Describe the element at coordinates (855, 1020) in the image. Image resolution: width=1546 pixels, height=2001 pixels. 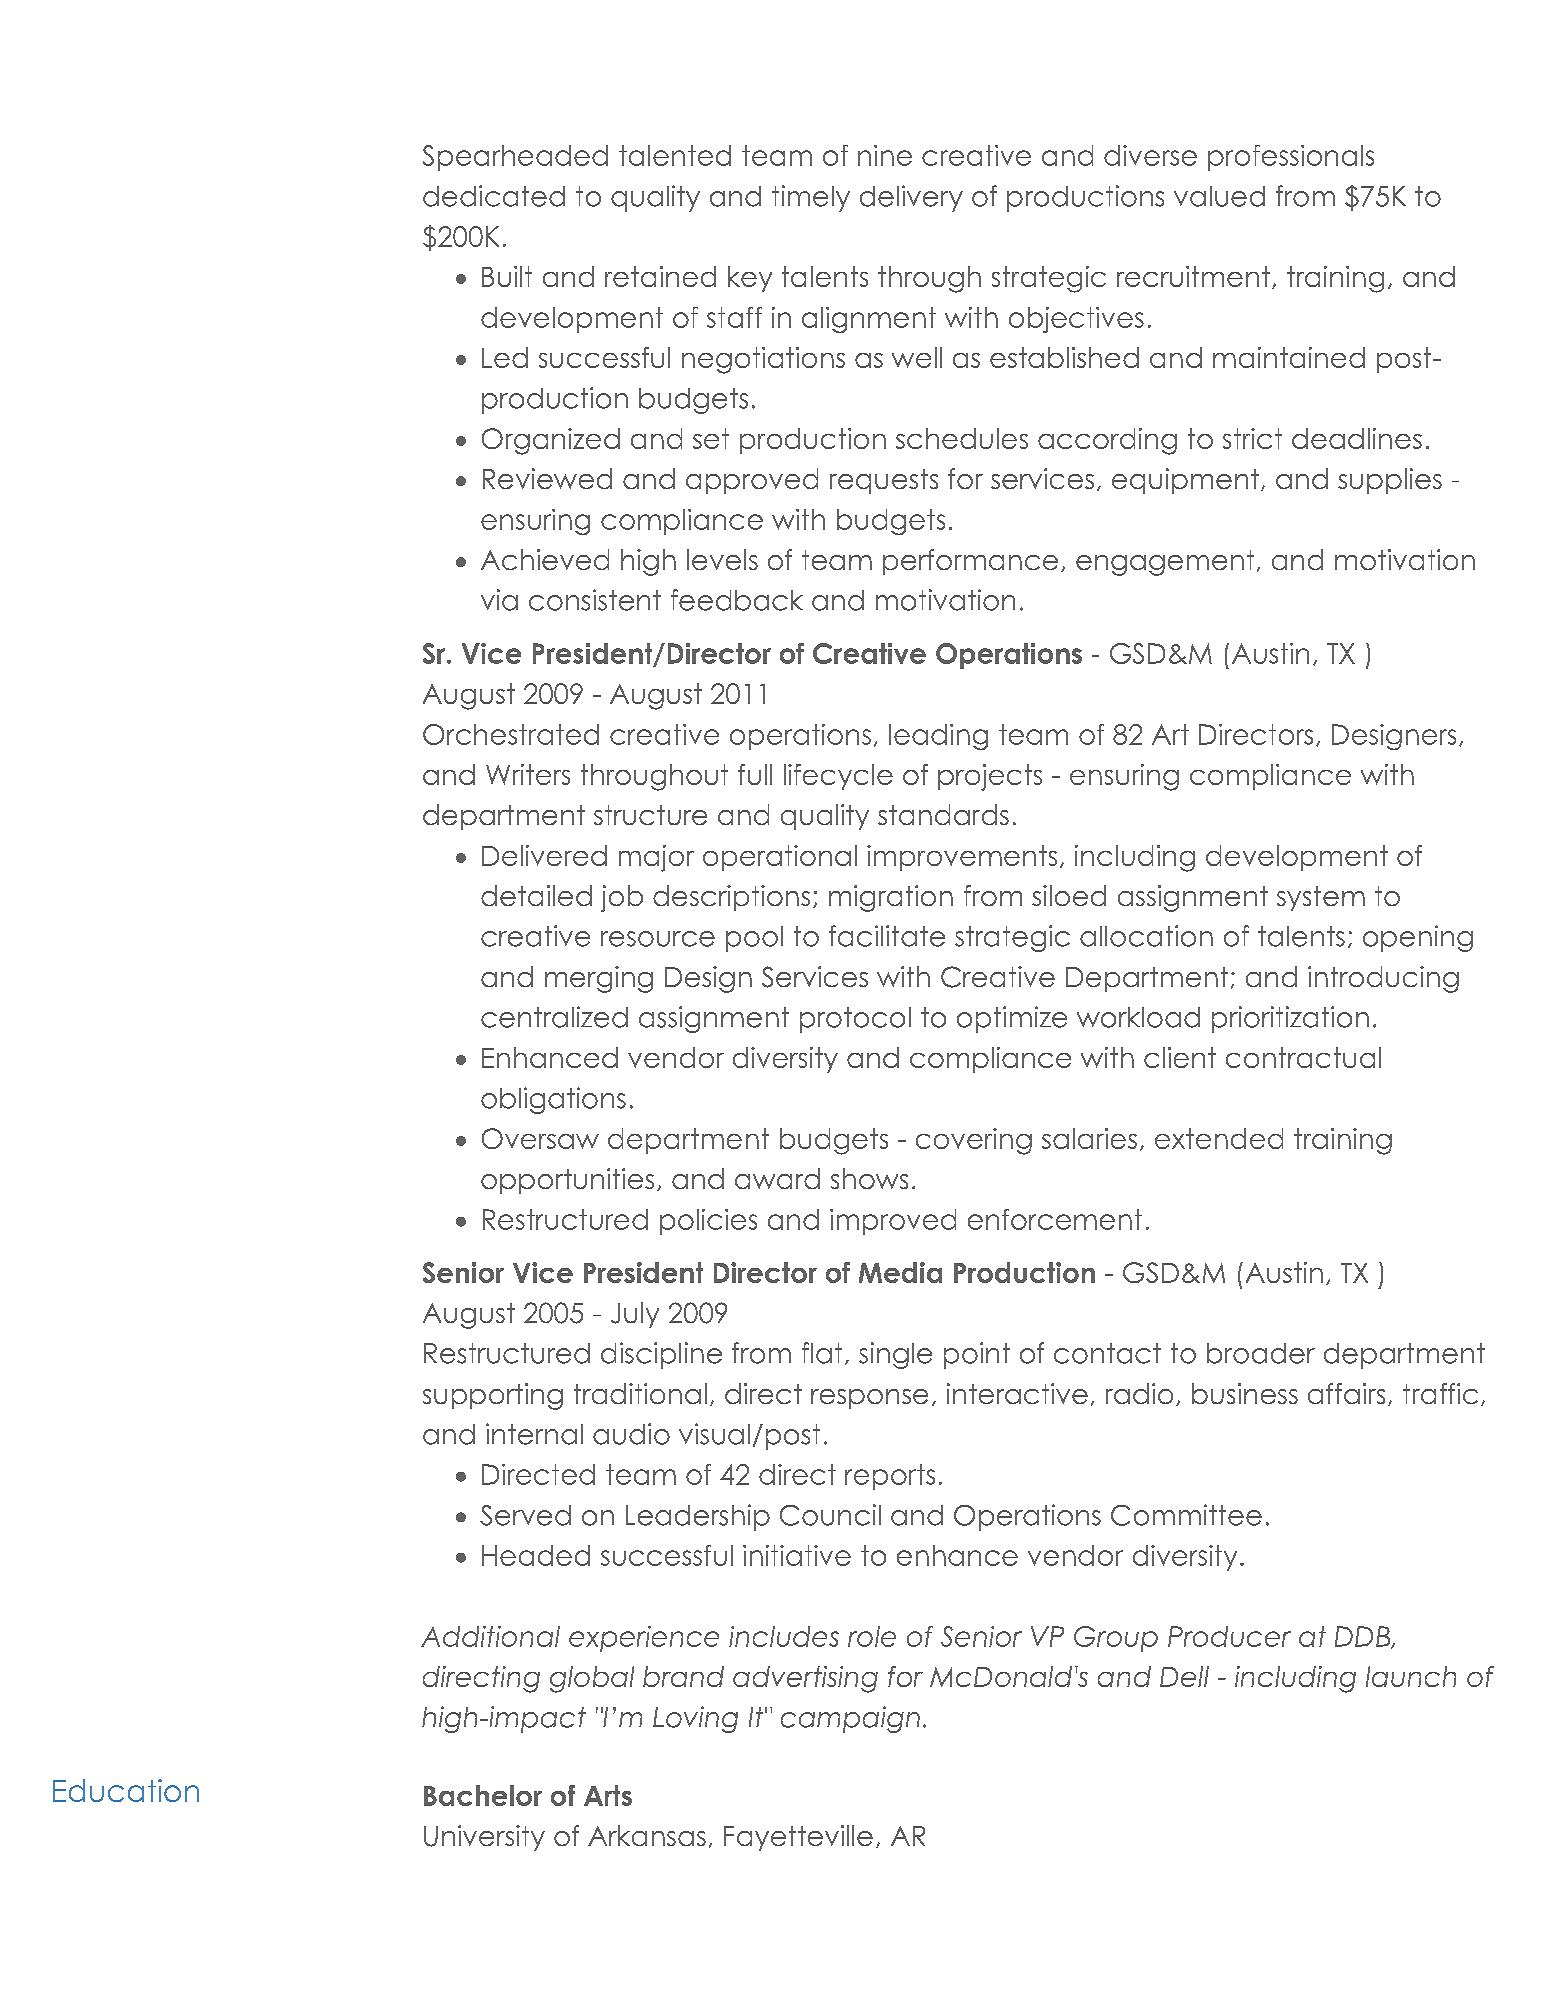
I see `protocol` at that location.
